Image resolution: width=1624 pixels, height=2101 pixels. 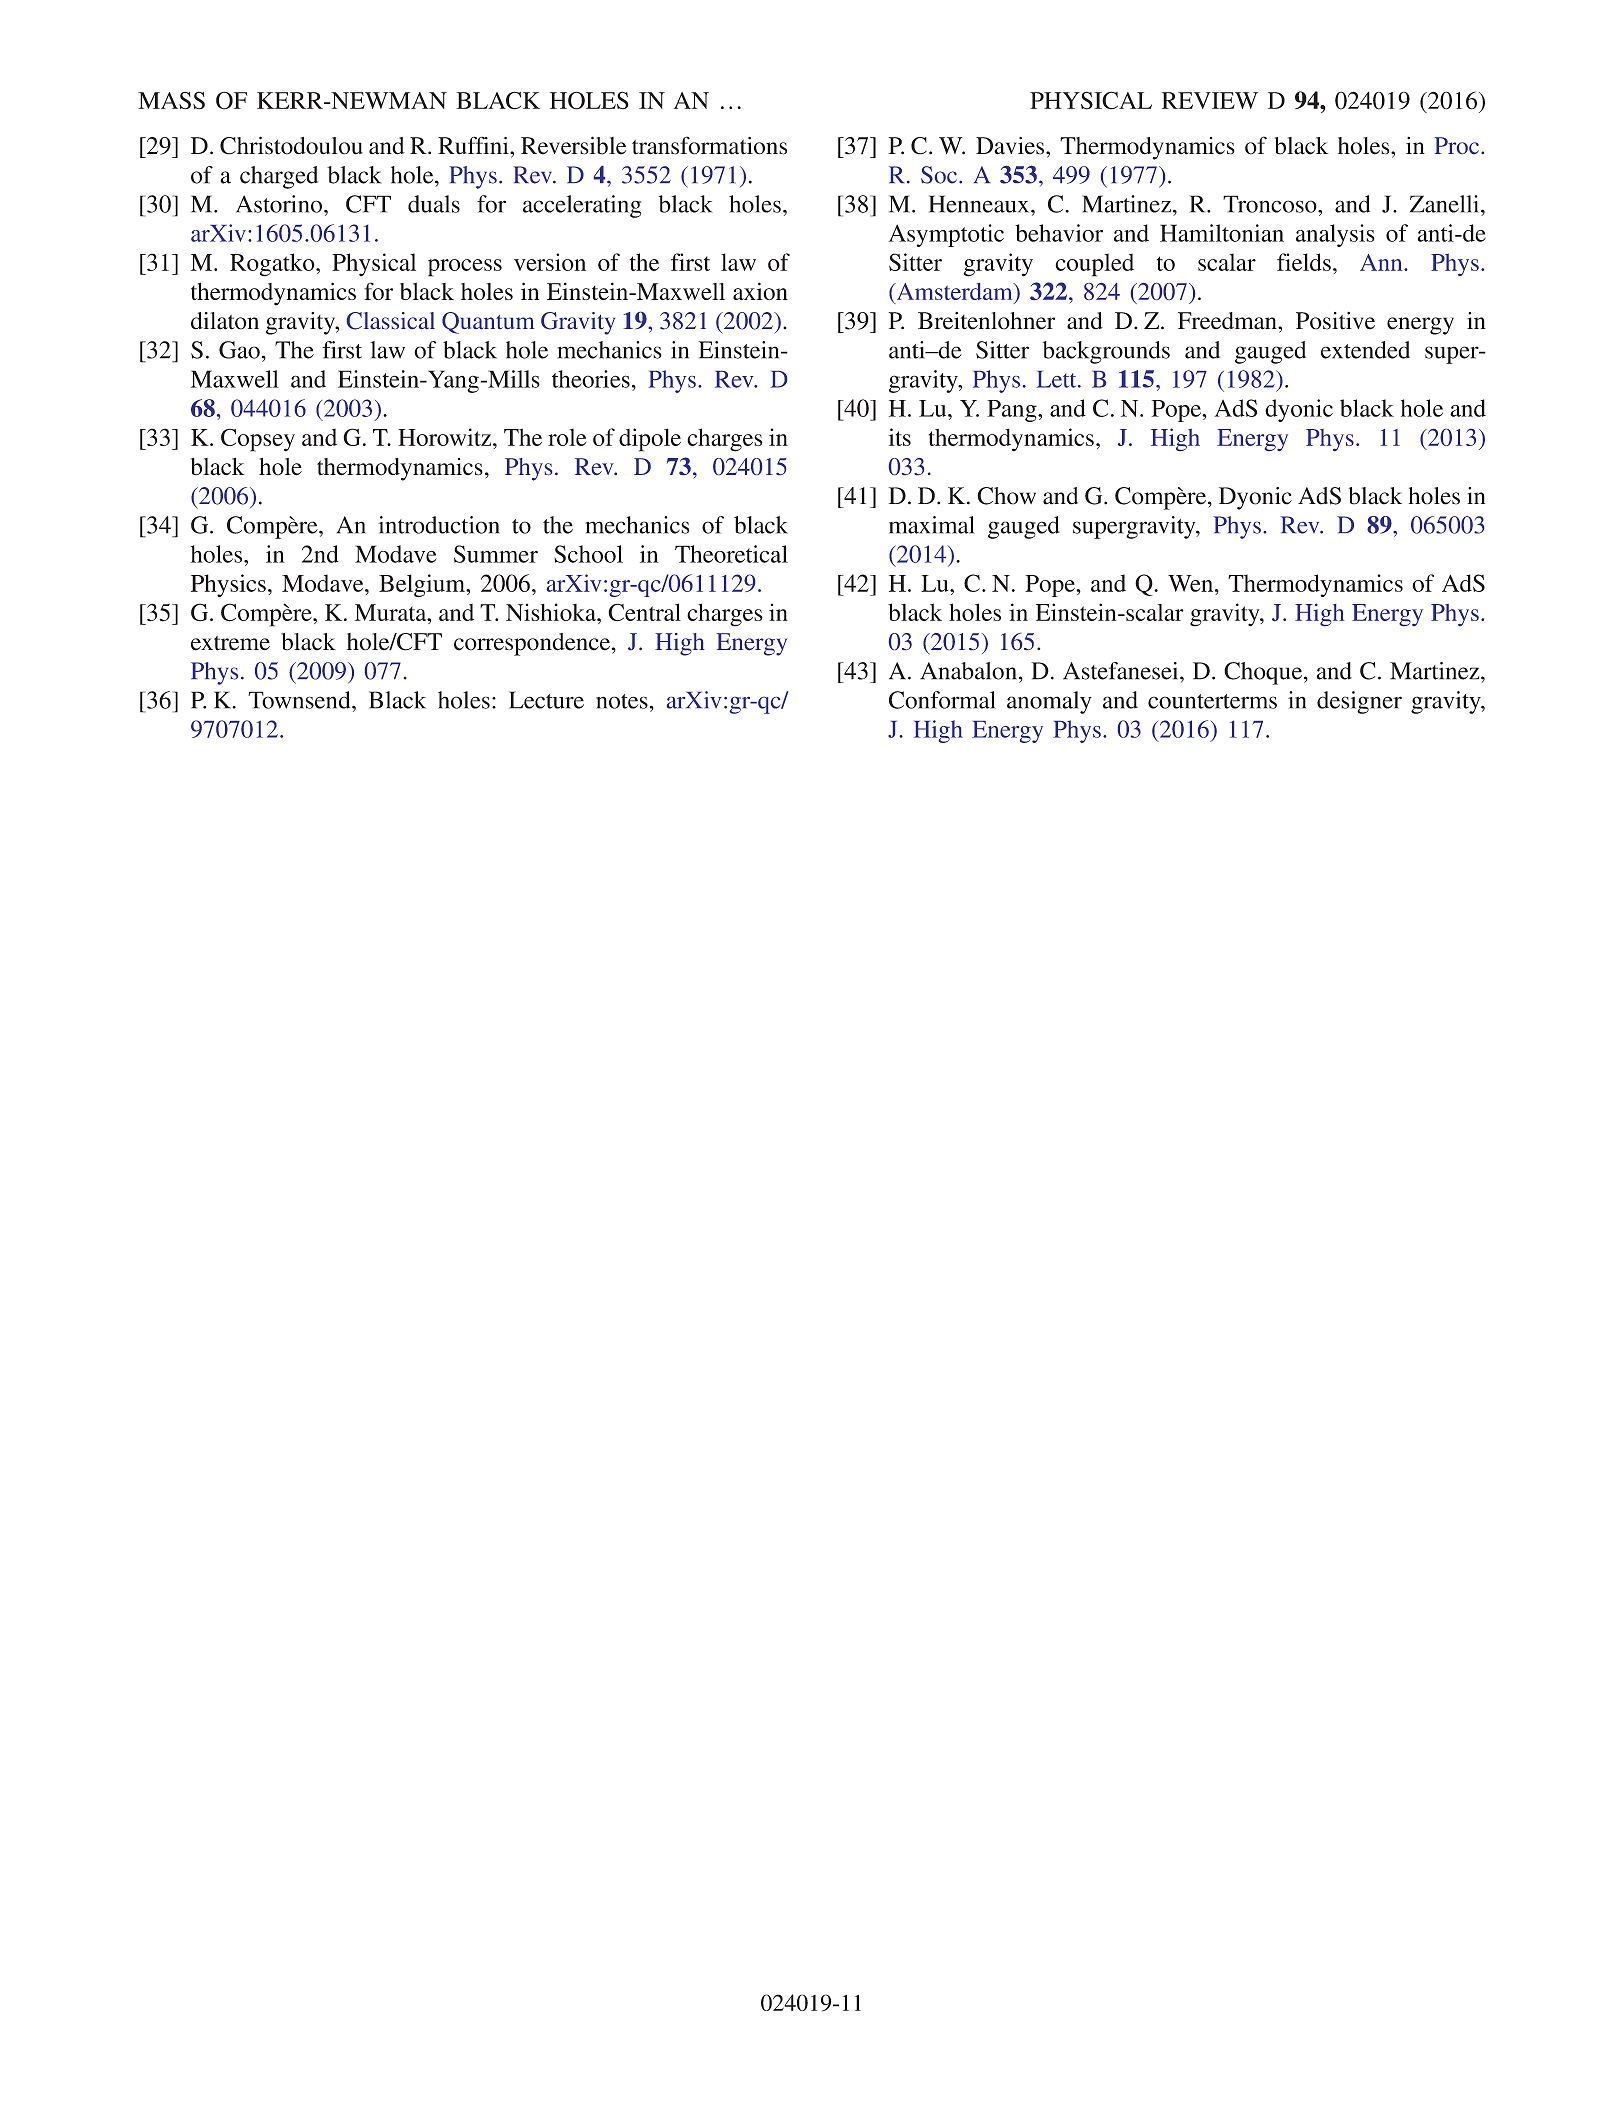 What do you see at coordinates (391, 321) in the page?
I see `Classical` at bounding box center [391, 321].
